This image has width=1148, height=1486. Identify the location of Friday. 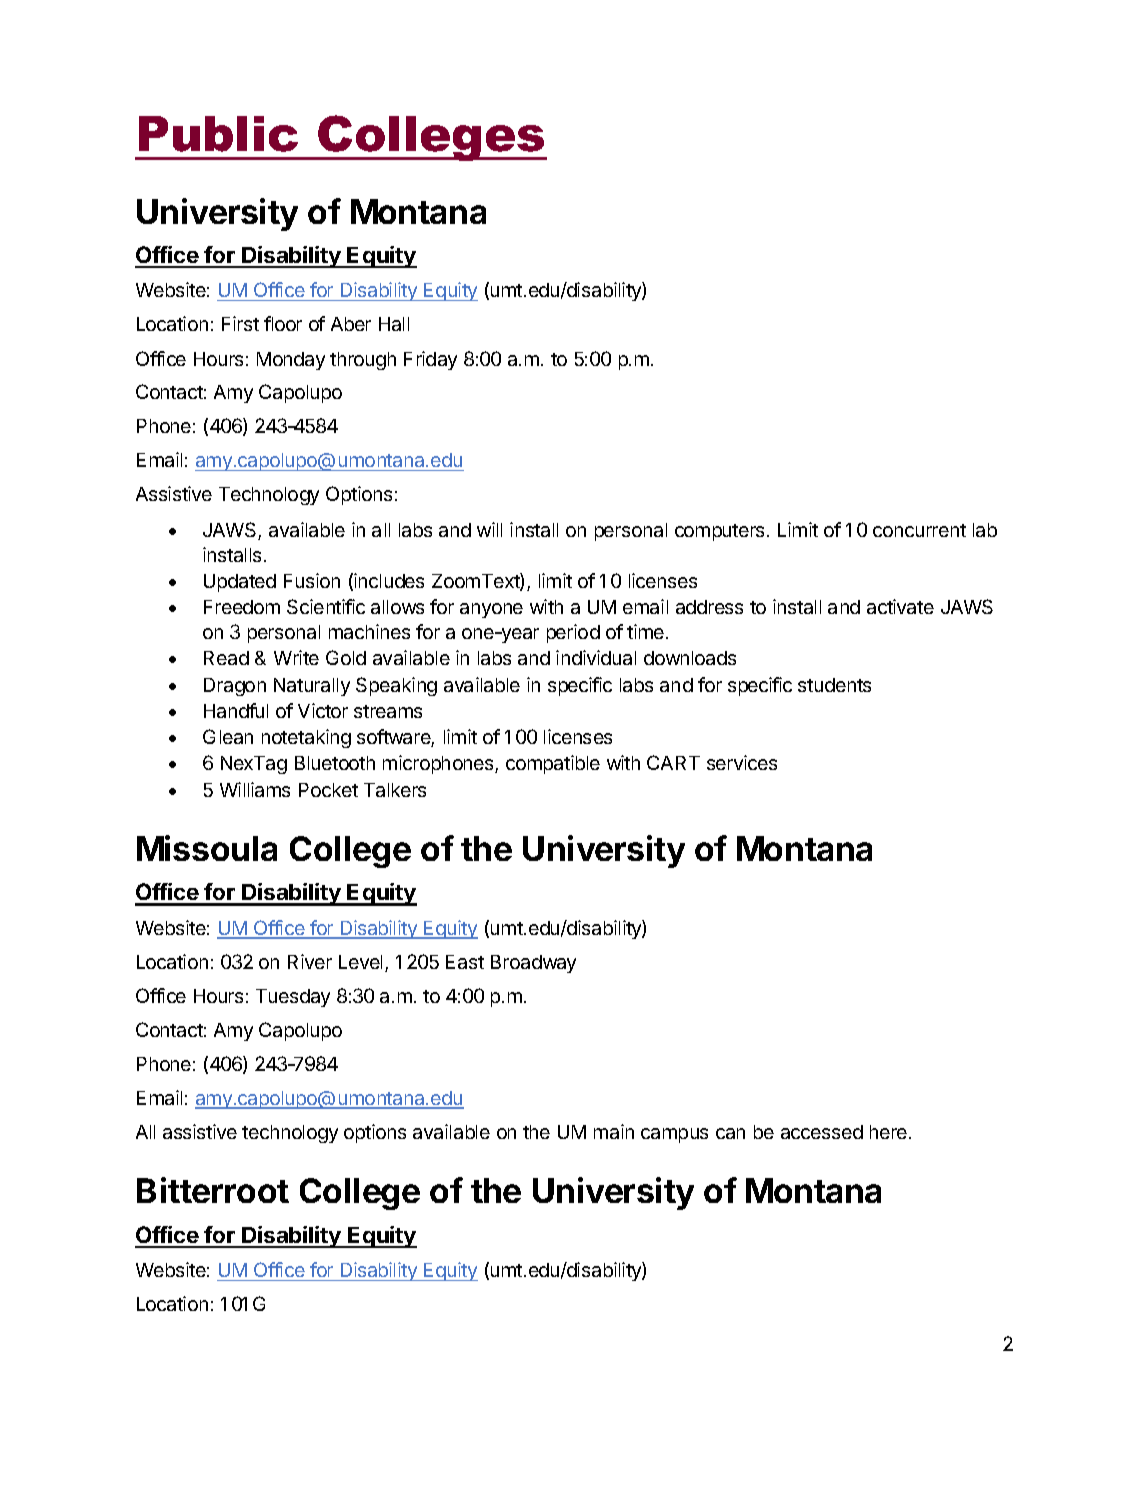
(430, 360).
